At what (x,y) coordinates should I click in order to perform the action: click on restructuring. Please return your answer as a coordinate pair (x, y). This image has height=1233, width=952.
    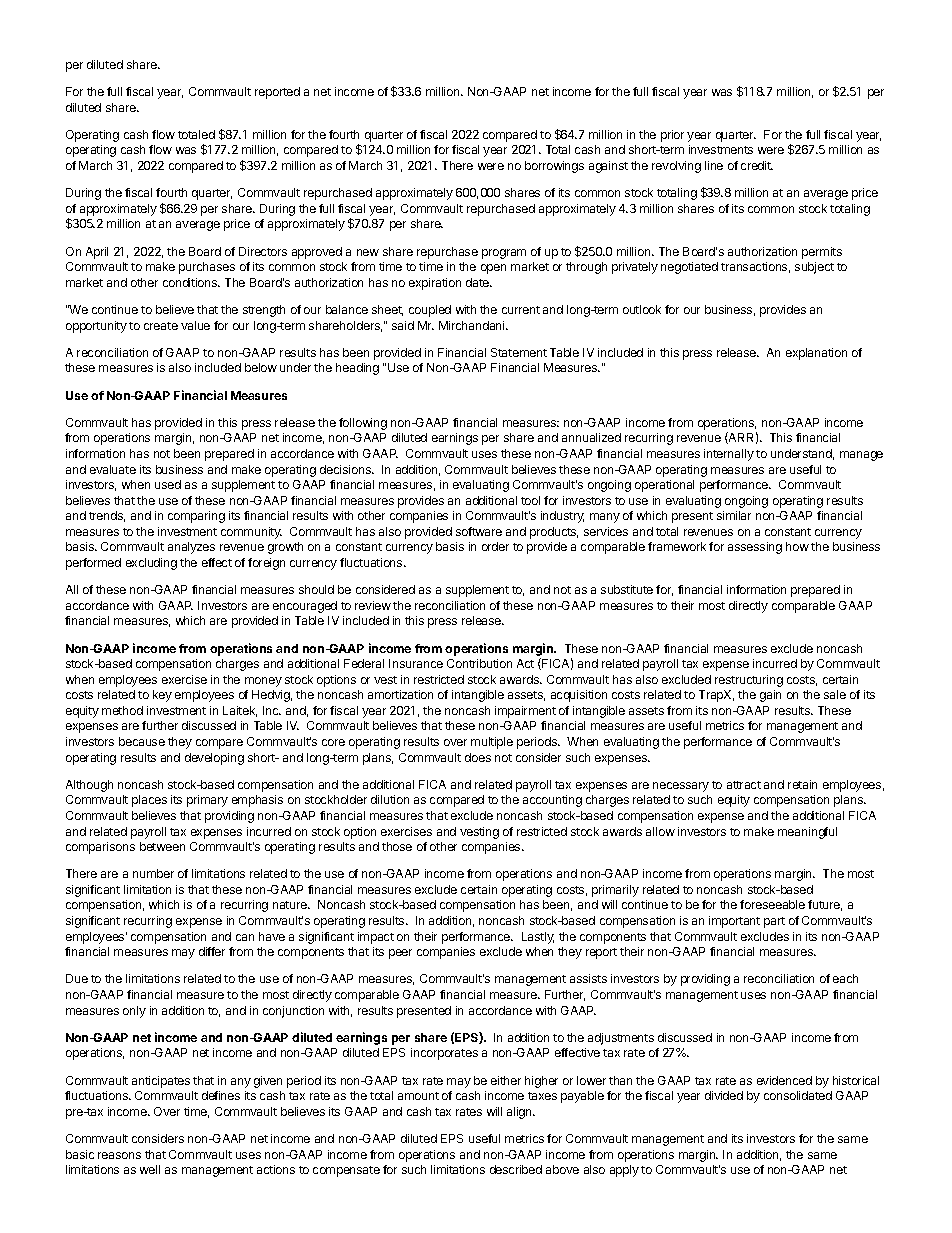
    Looking at the image, I should click on (749, 681).
